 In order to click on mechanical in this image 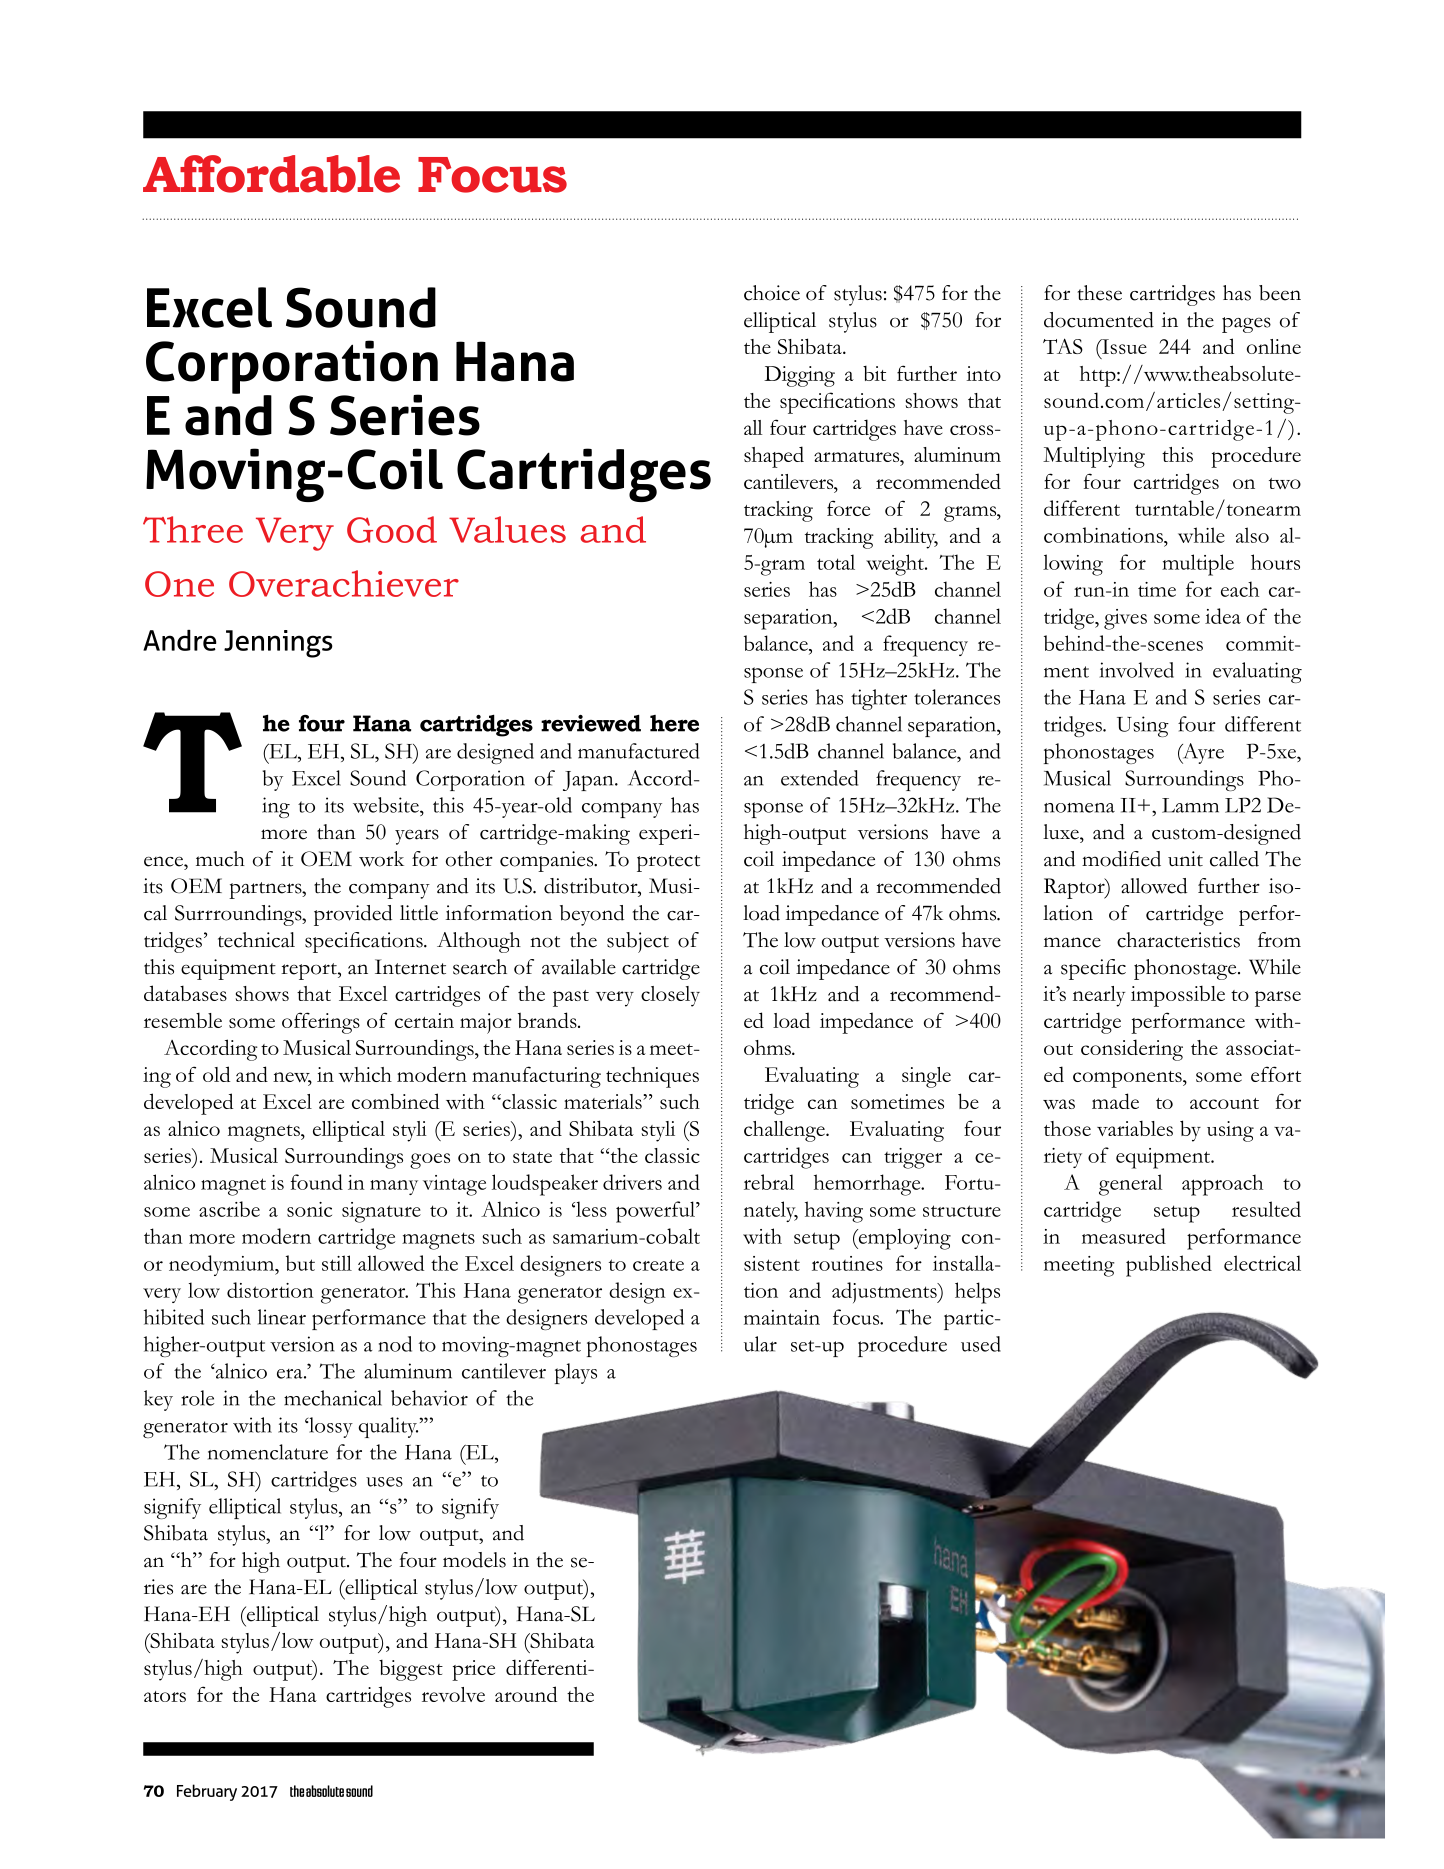, I will do `click(333, 1398)`.
